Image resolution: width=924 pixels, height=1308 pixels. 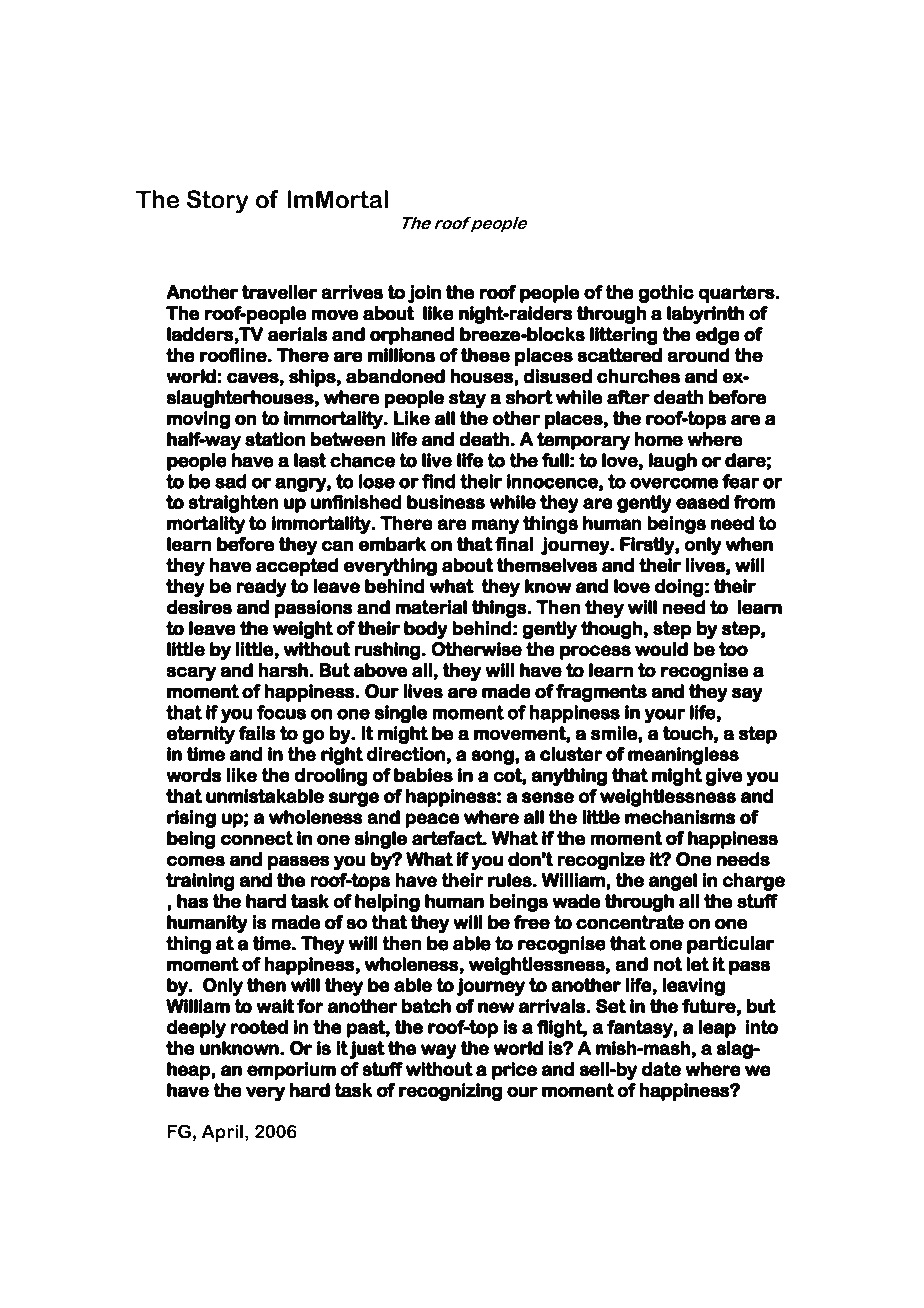 What do you see at coordinates (680, 817) in the page?
I see `mechanisms` at bounding box center [680, 817].
